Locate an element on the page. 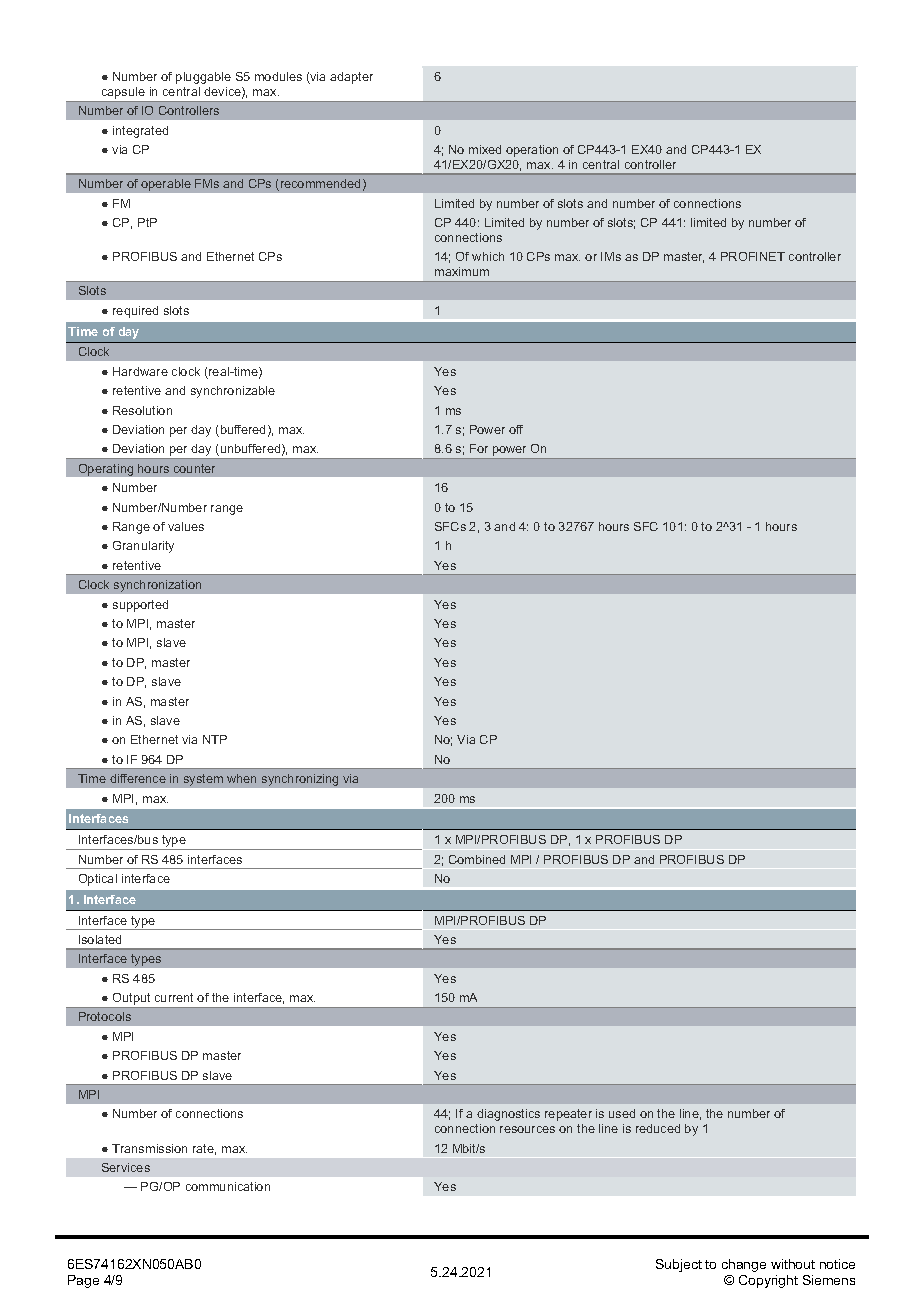 The width and height of the page is (924, 1308). resources is located at coordinates (527, 1129).
